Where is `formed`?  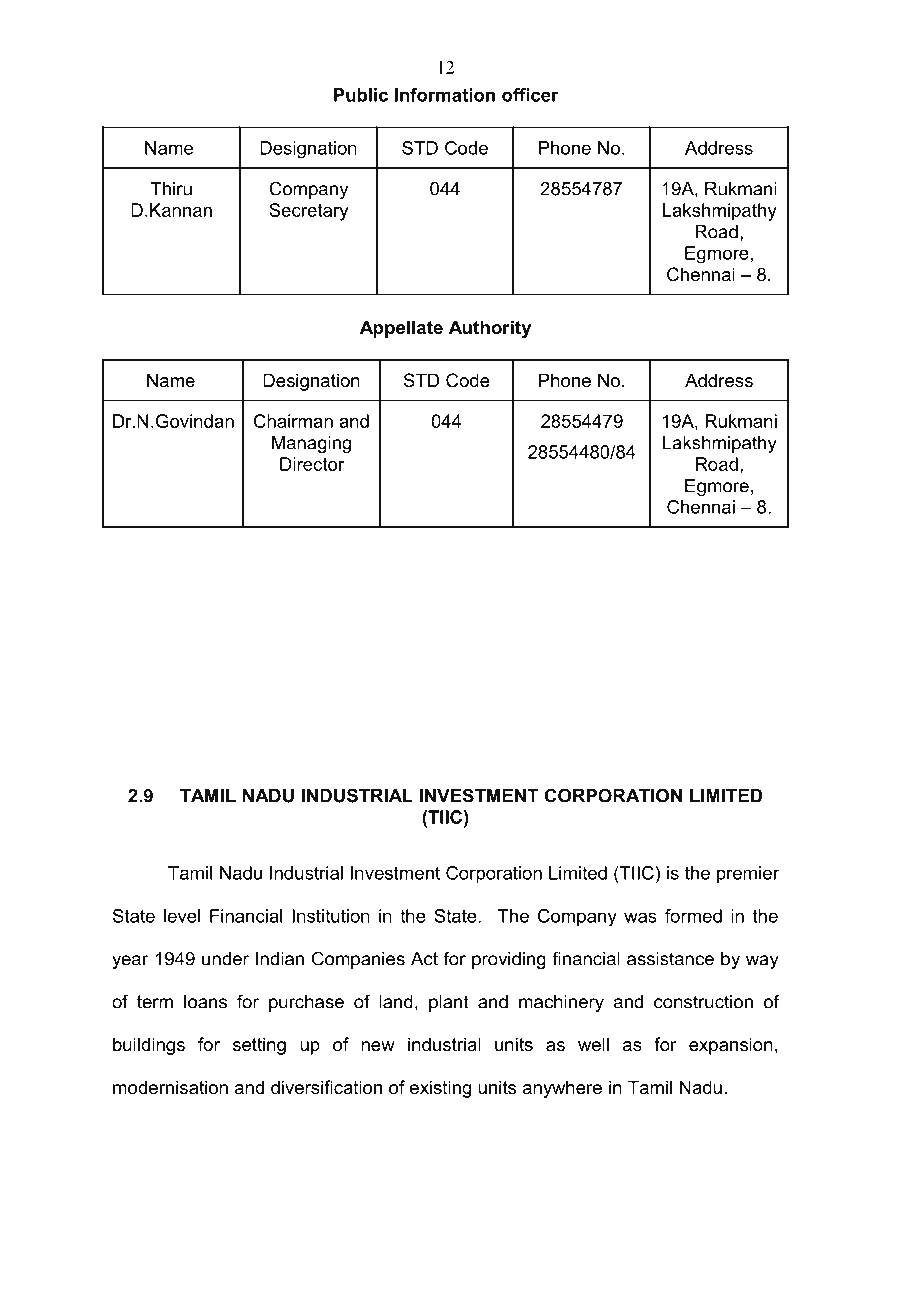
formed is located at coordinates (693, 916).
